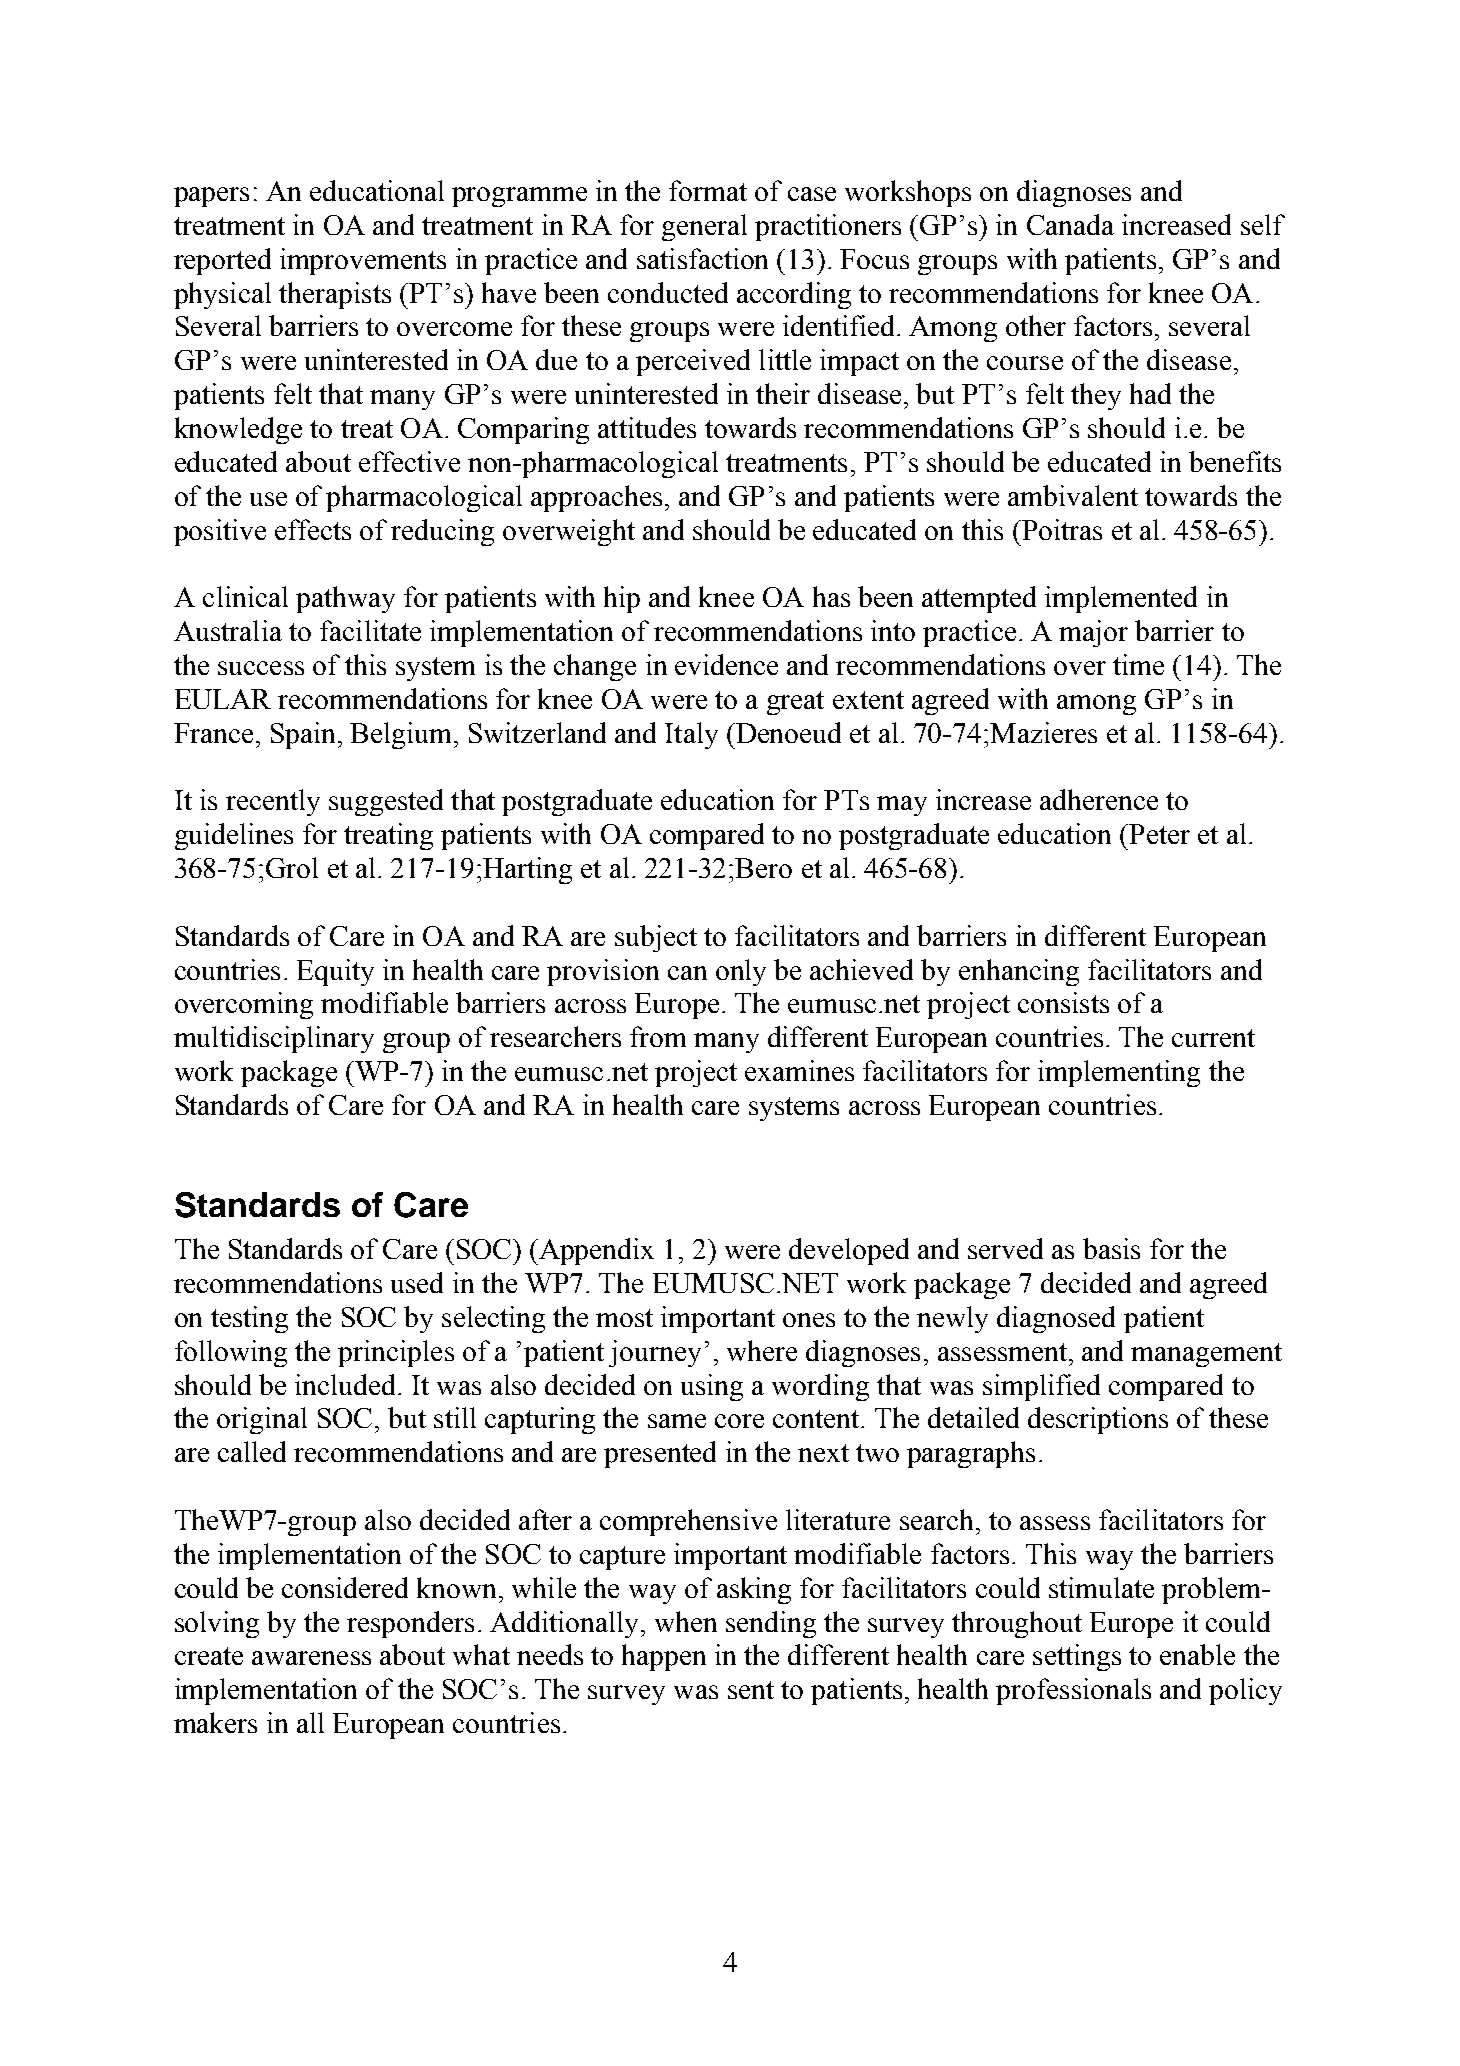 This screenshot has width=1460, height=2066. What do you see at coordinates (335, 972) in the screenshot?
I see `Equity` at bounding box center [335, 972].
